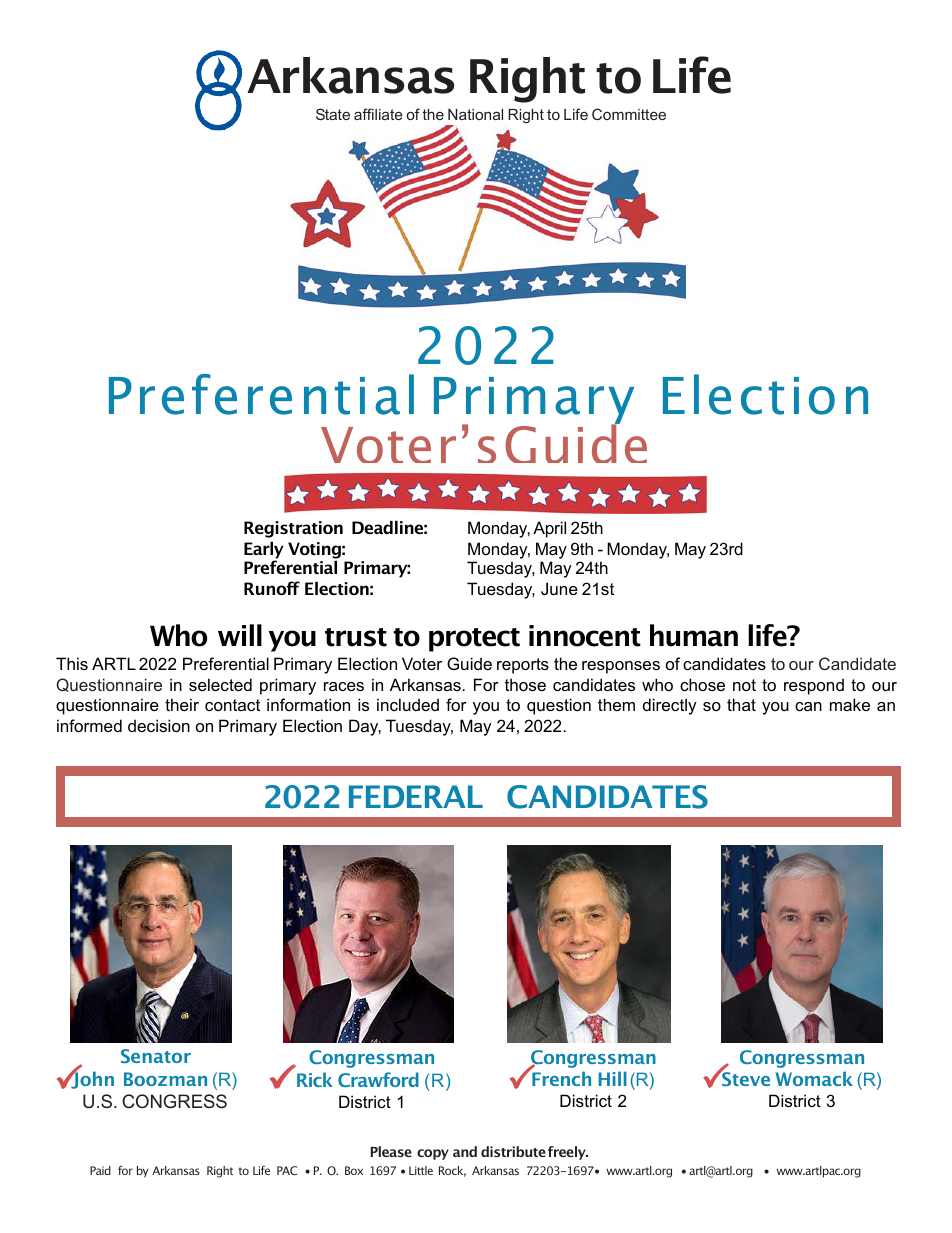  I want to click on June, so click(559, 588).
